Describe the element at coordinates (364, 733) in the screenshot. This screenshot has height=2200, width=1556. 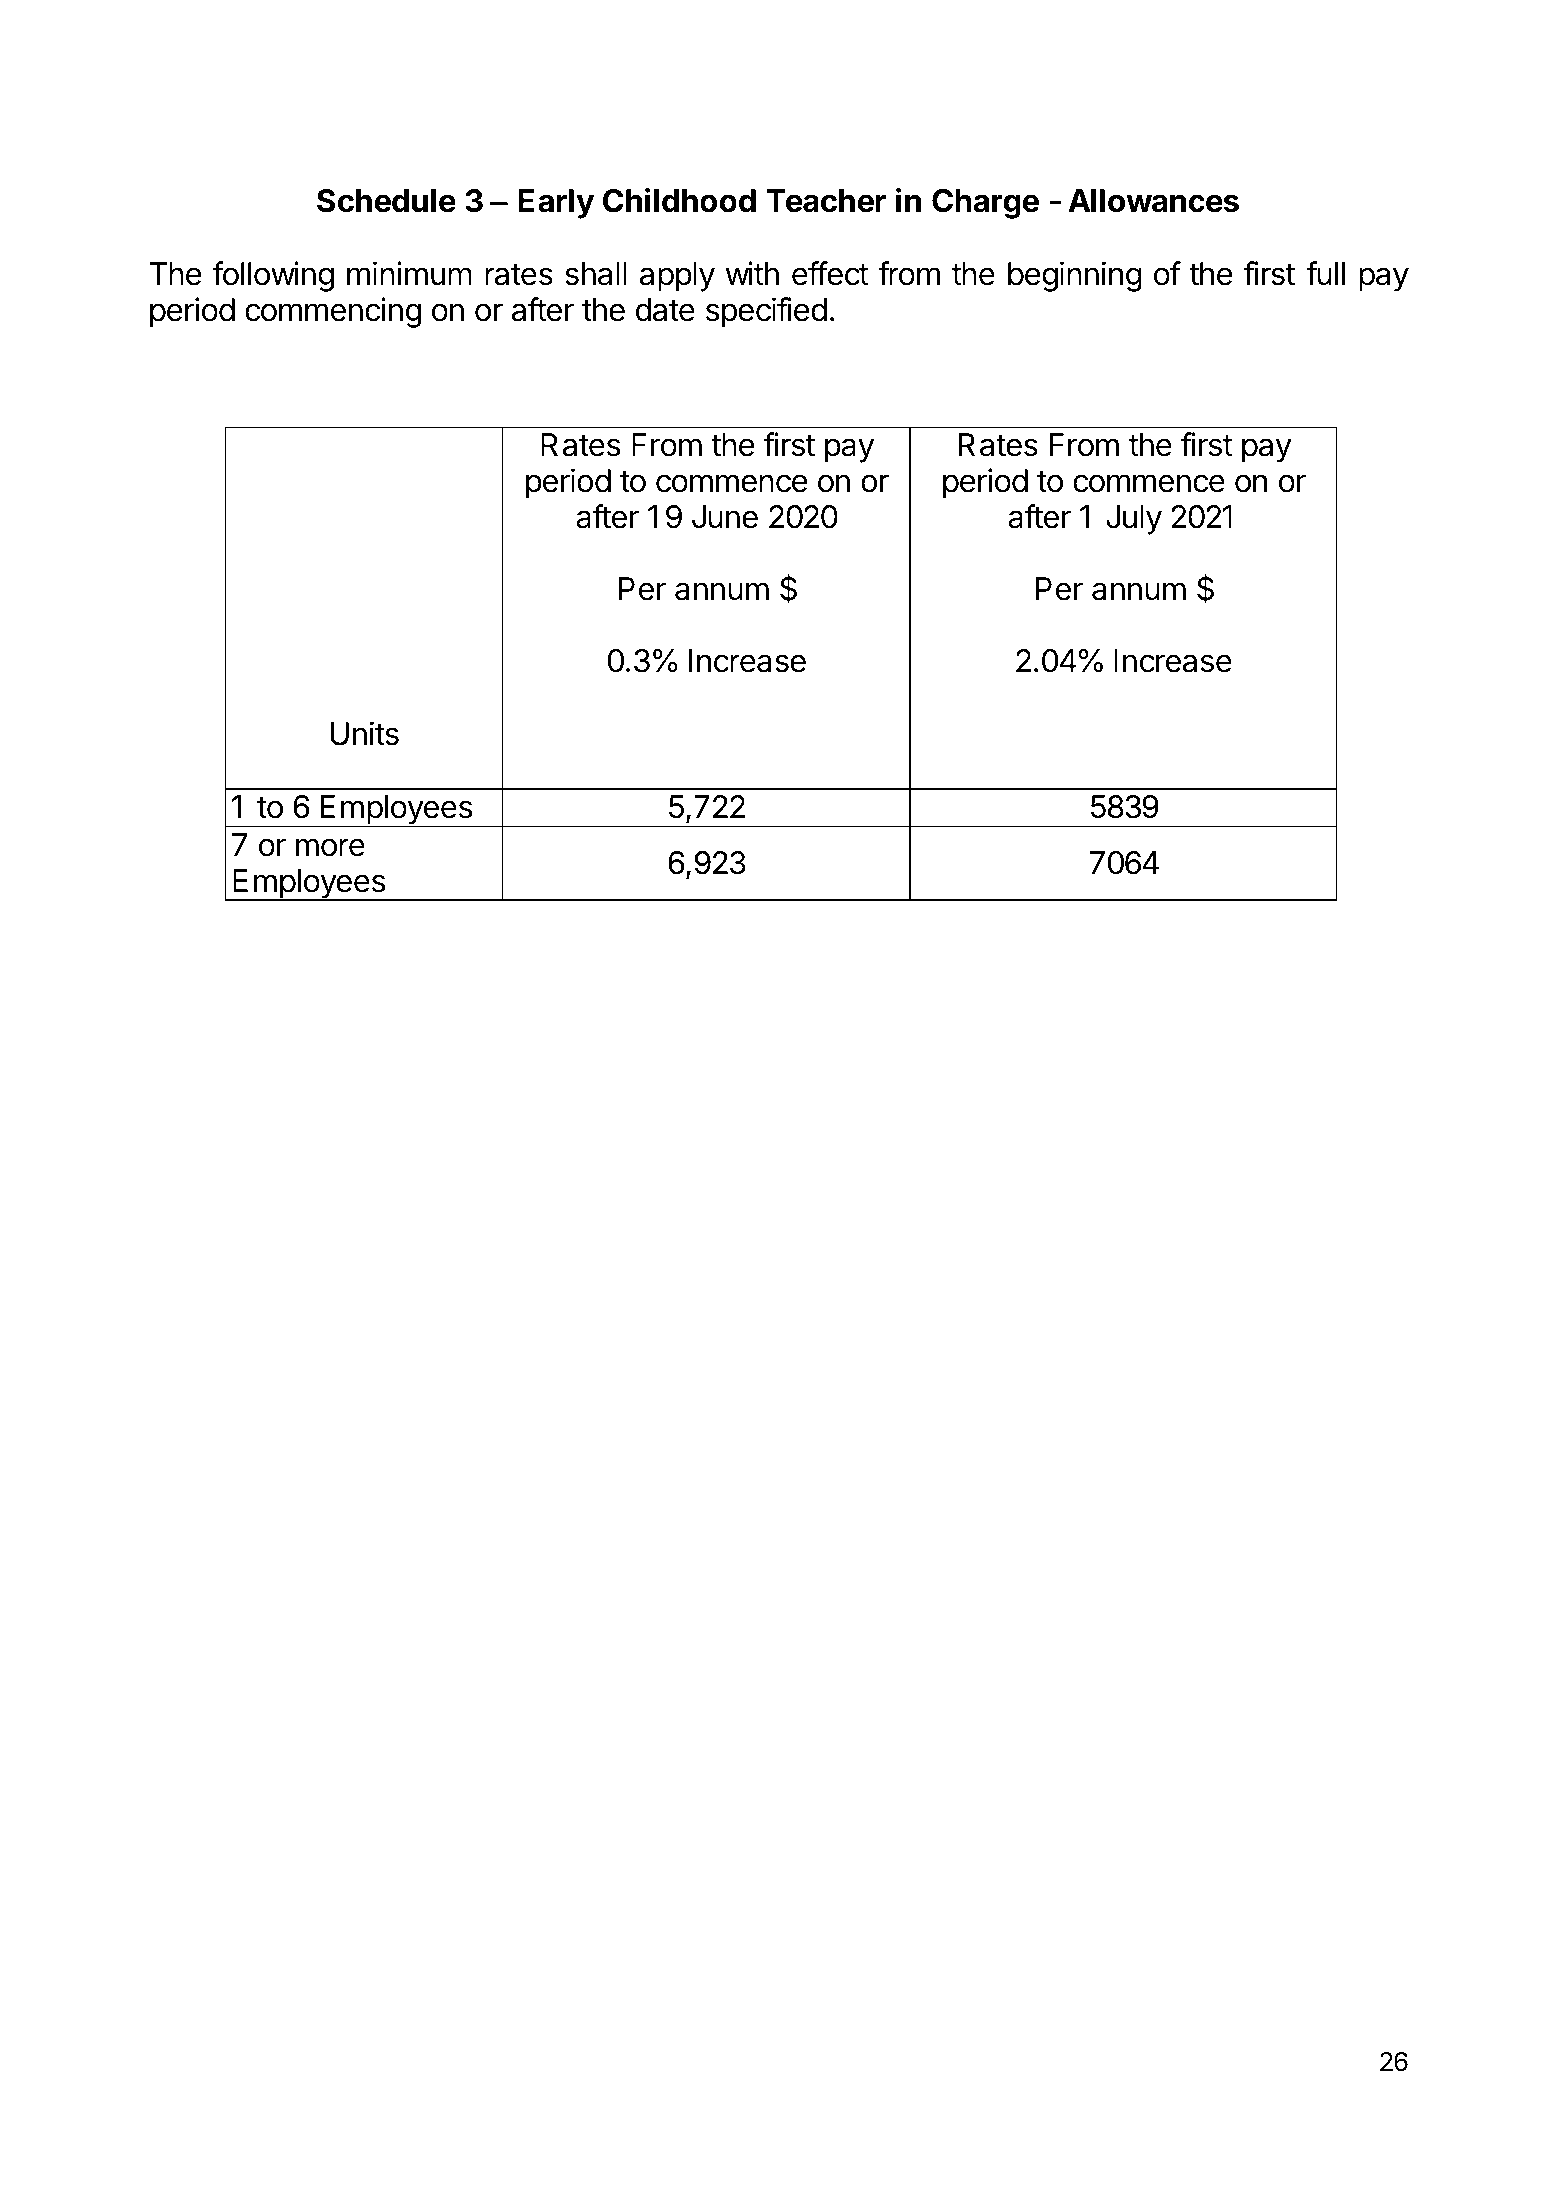
I see `Units` at that location.
